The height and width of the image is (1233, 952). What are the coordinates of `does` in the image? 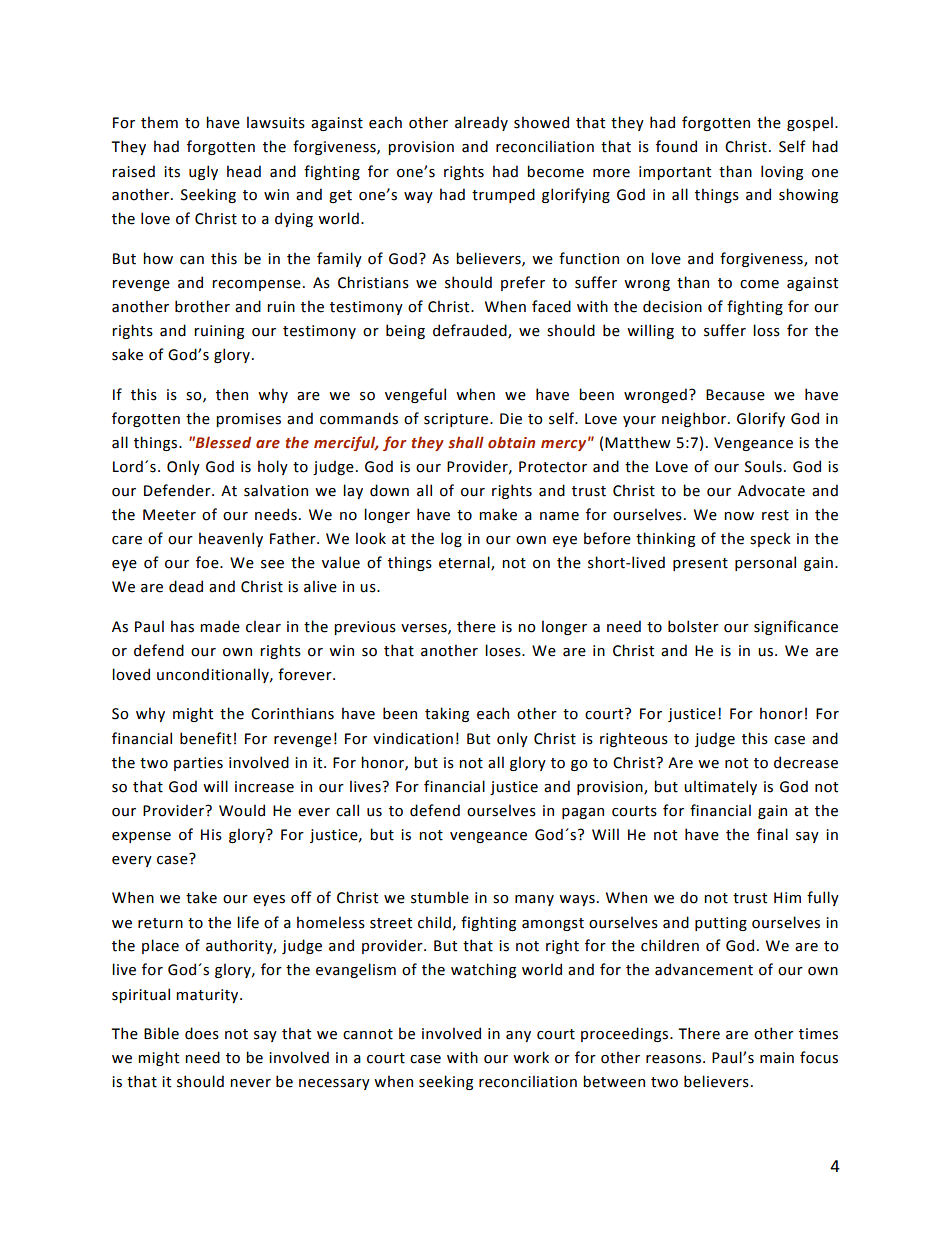 It's located at (202, 1033).
